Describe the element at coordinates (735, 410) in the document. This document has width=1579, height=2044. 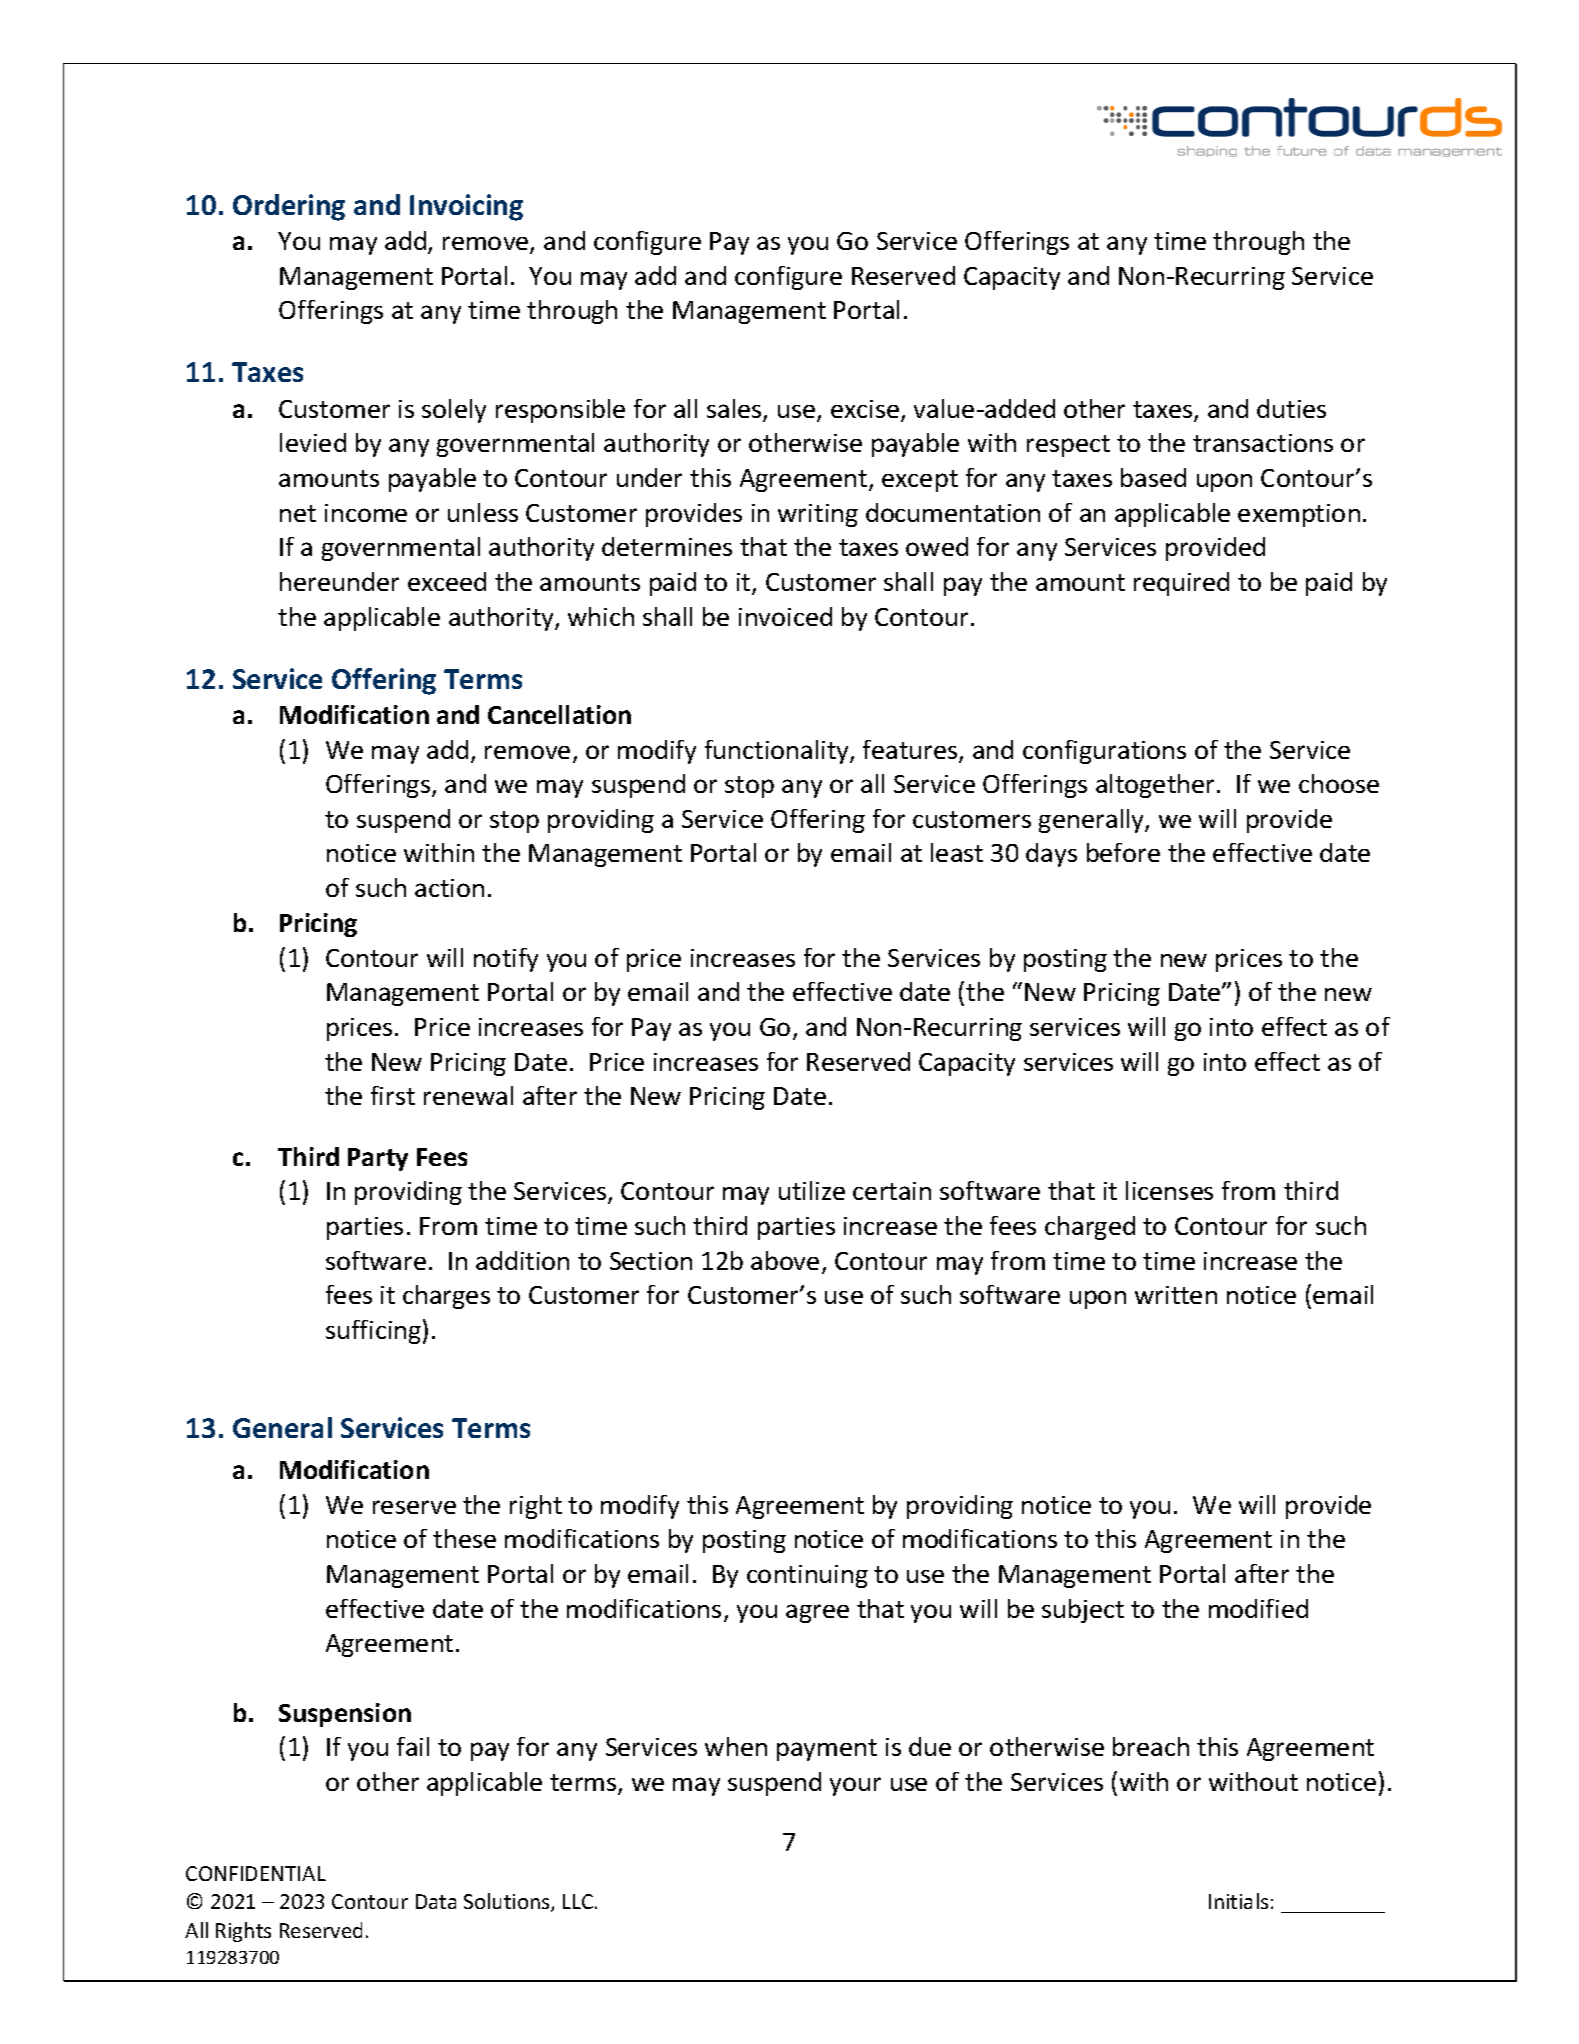
I see `sales` at that location.
